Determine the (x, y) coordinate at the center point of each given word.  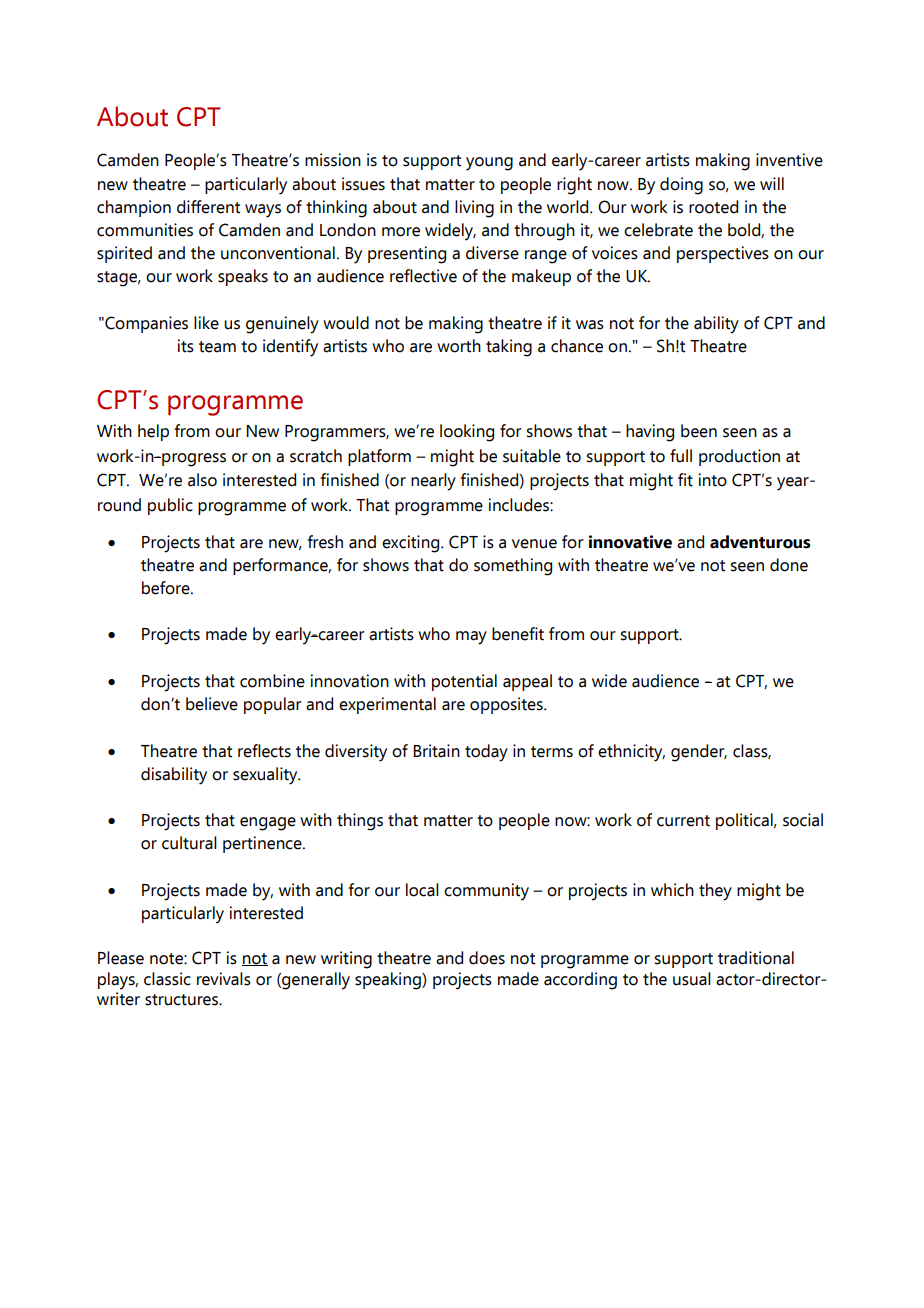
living (474, 209)
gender (699, 753)
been (699, 431)
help (153, 432)
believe (212, 704)
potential (464, 682)
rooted (713, 207)
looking (467, 433)
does (487, 958)
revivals (224, 979)
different (208, 207)
